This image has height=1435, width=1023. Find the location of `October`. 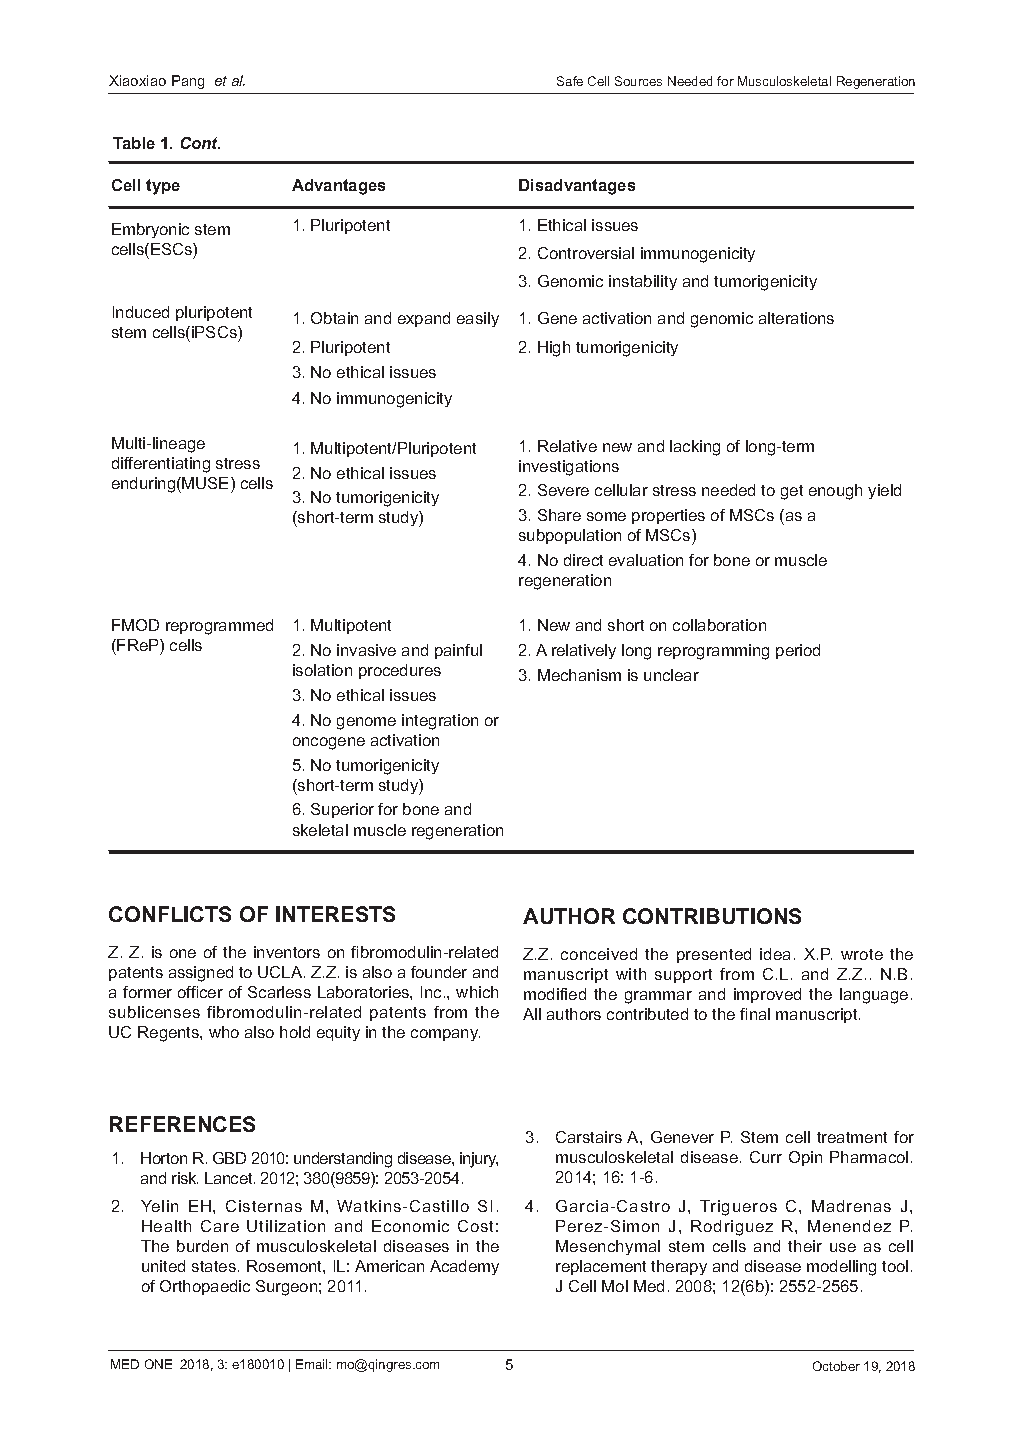

October is located at coordinates (836, 1366).
